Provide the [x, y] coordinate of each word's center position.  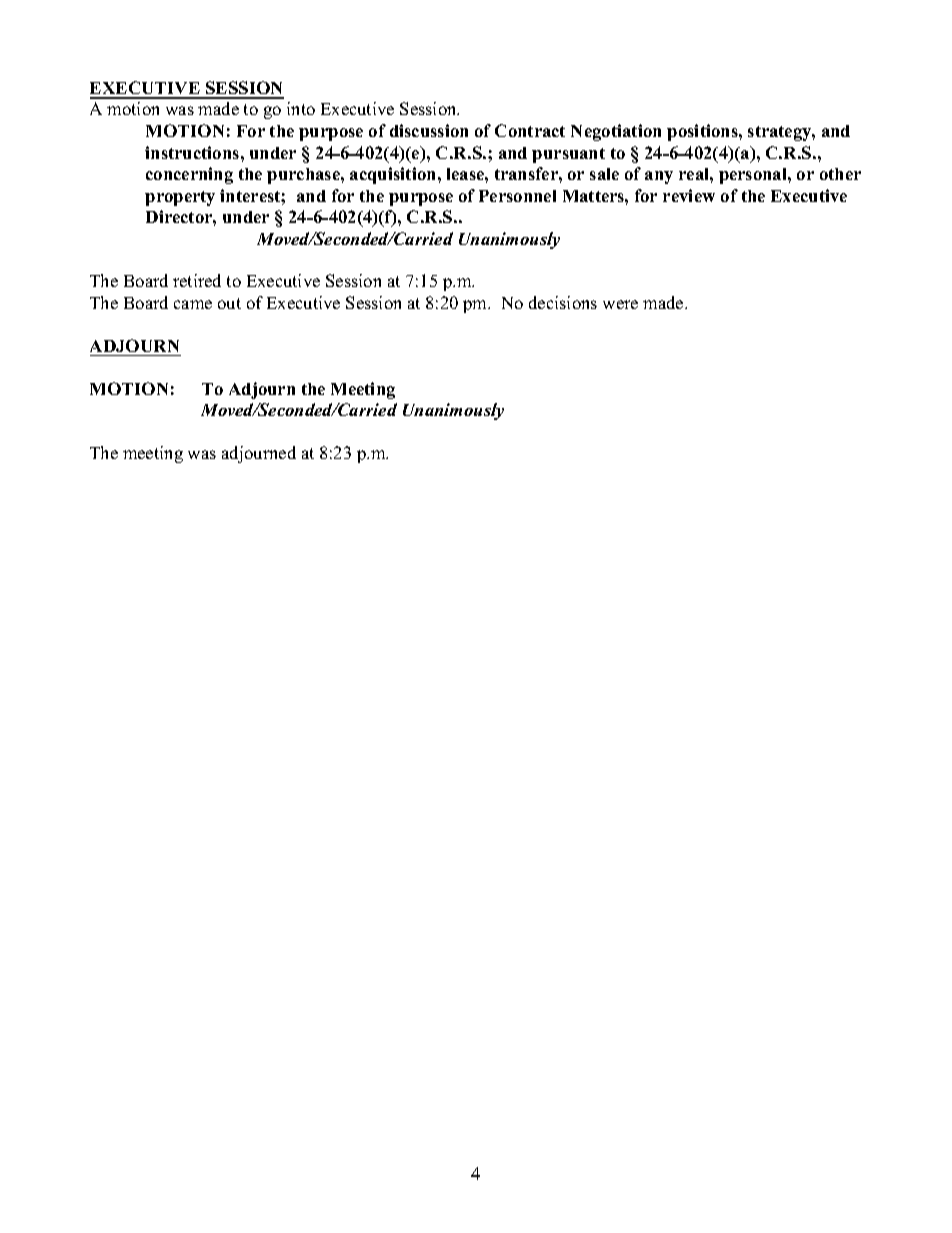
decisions [563, 302]
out [229, 303]
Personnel [517, 196]
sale [604, 174]
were [620, 304]
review [689, 195]
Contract [530, 130]
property [180, 198]
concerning [189, 175]
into [301, 108]
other [840, 174]
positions [703, 132]
